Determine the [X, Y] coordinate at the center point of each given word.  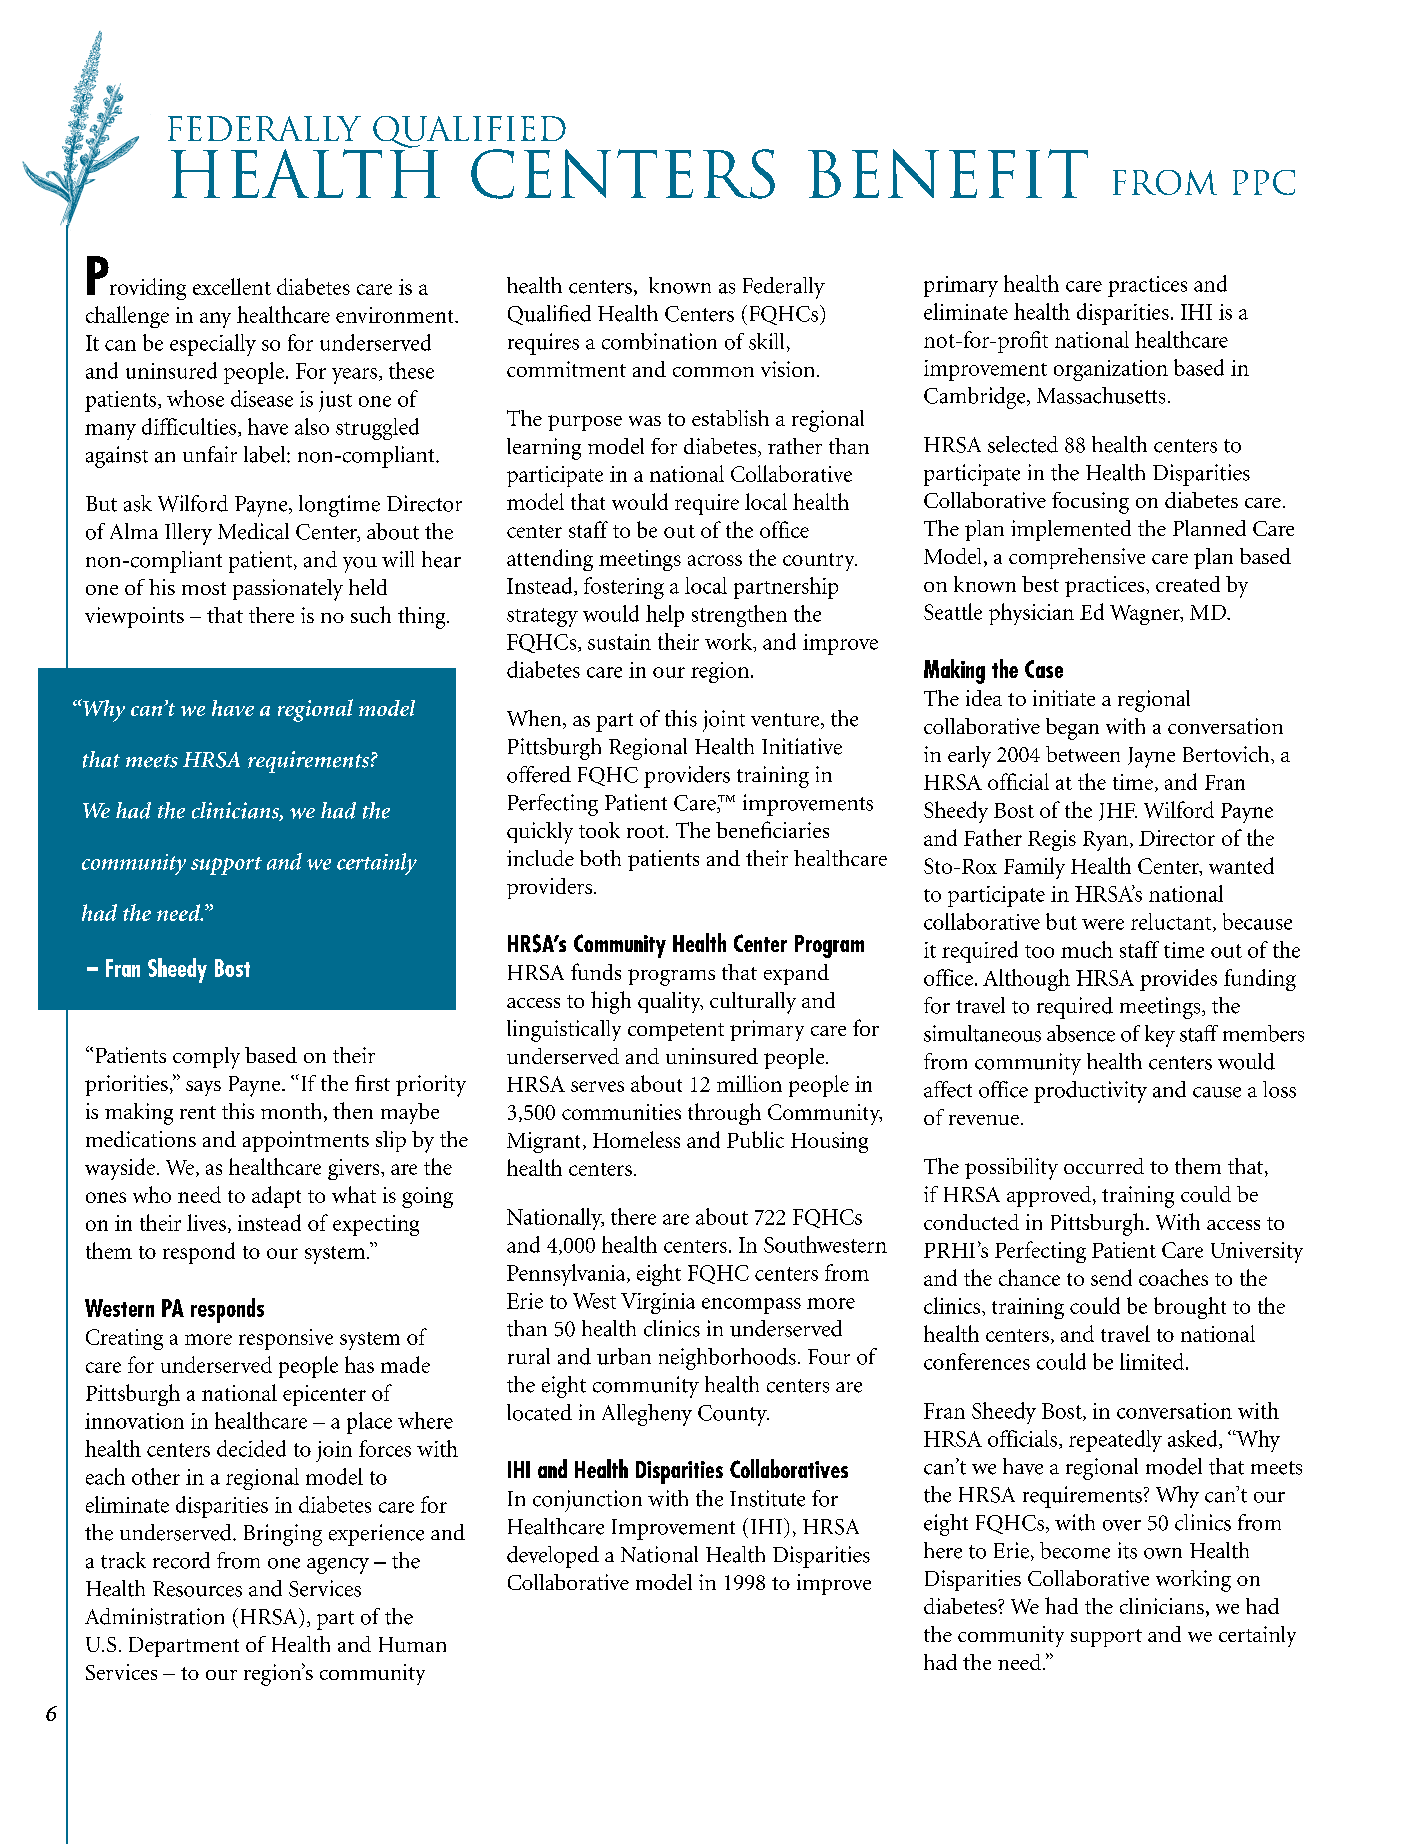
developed [553, 1557]
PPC [1264, 182]
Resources [197, 1589]
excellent [232, 286]
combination [659, 341]
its [1127, 1550]
